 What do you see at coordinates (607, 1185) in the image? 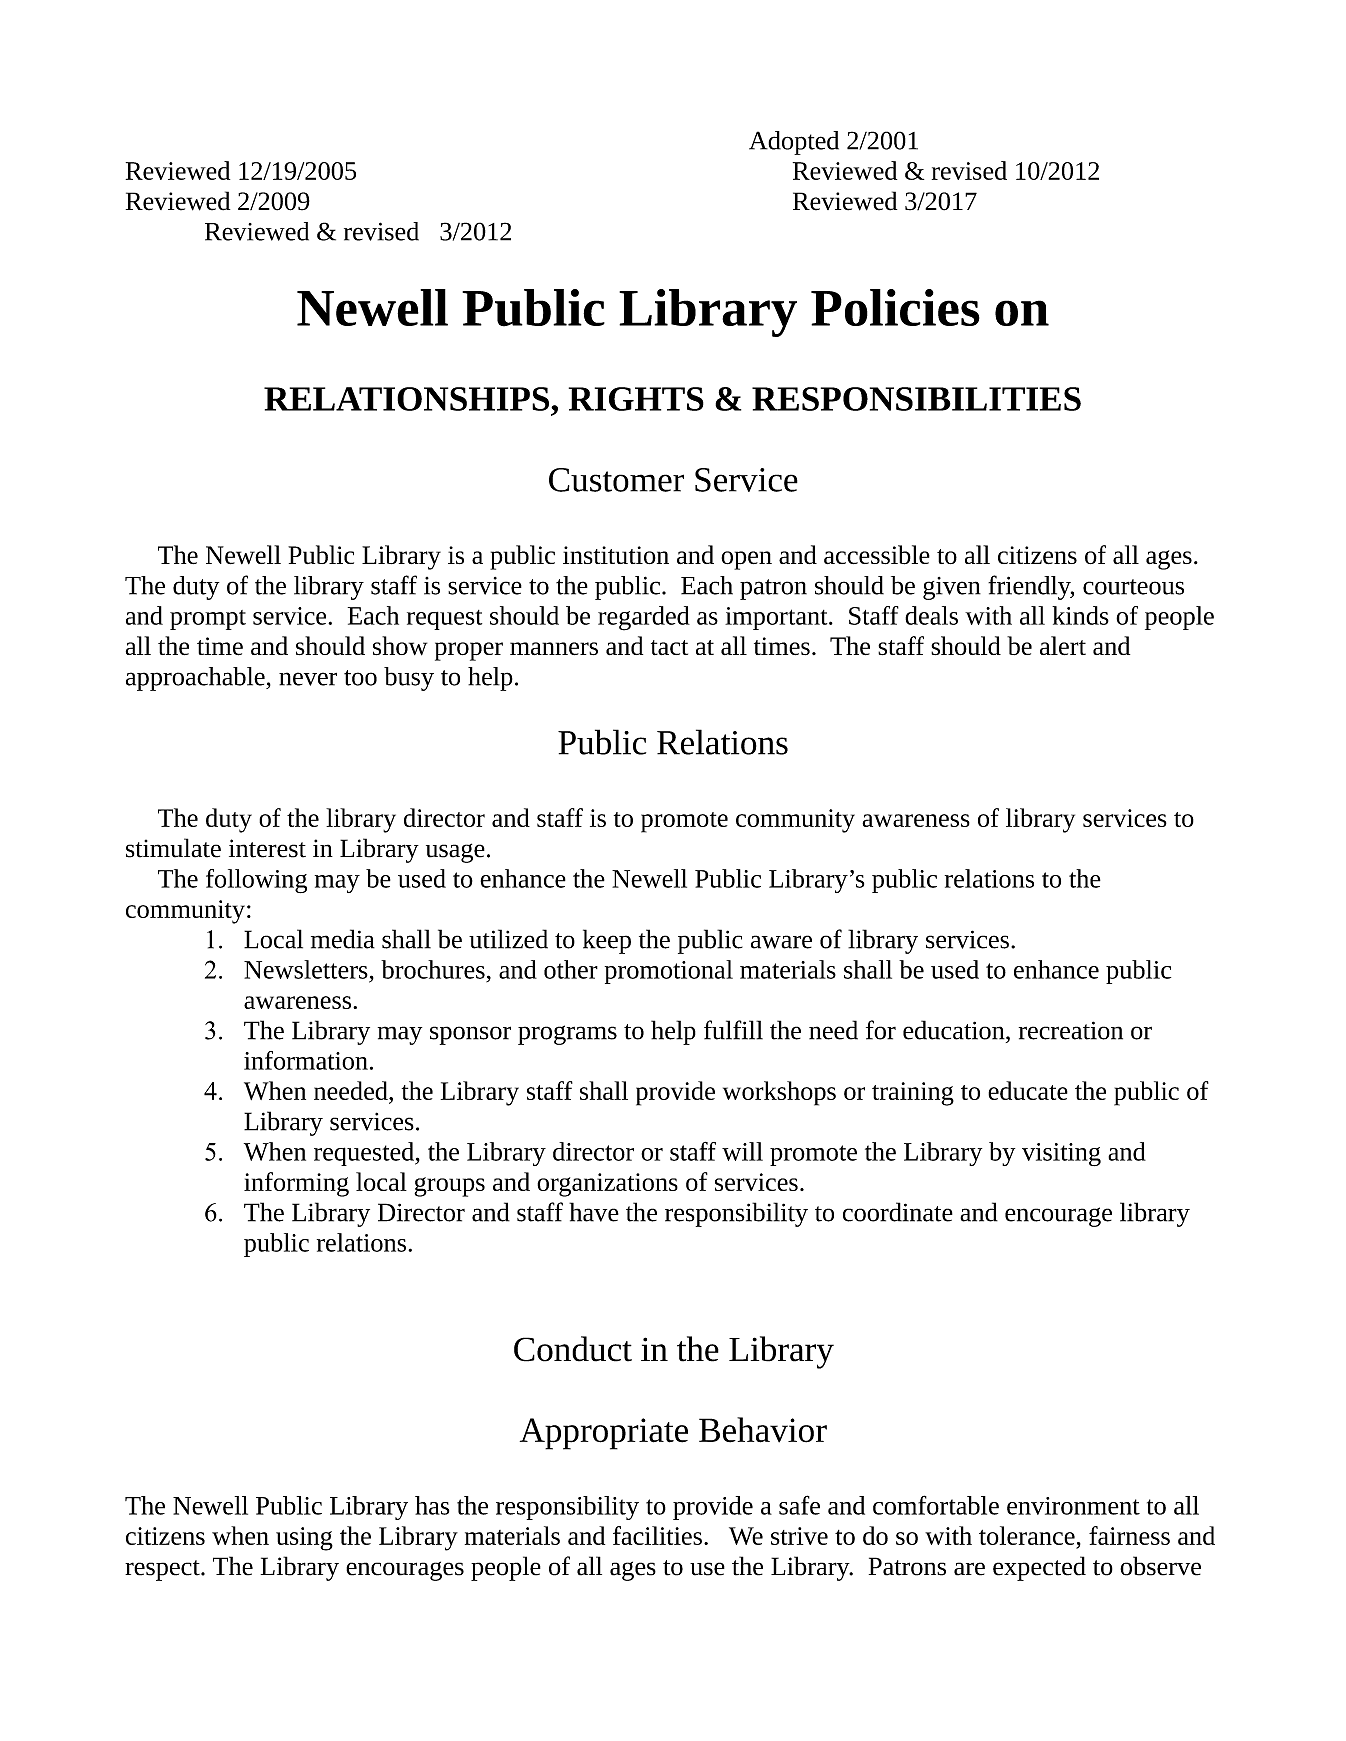
I see `organizations` at bounding box center [607, 1185].
